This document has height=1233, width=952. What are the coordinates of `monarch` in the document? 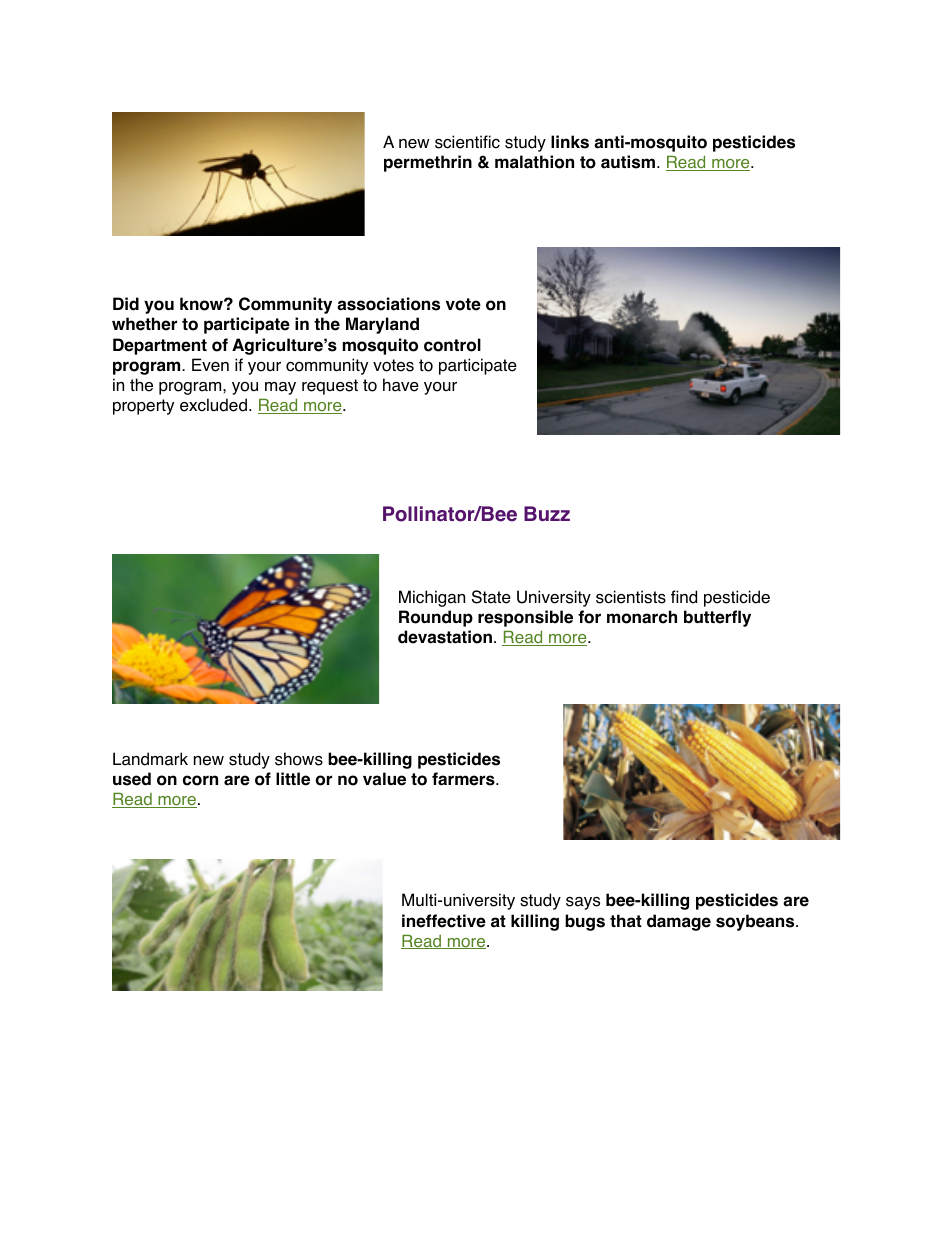 It's located at (642, 617).
